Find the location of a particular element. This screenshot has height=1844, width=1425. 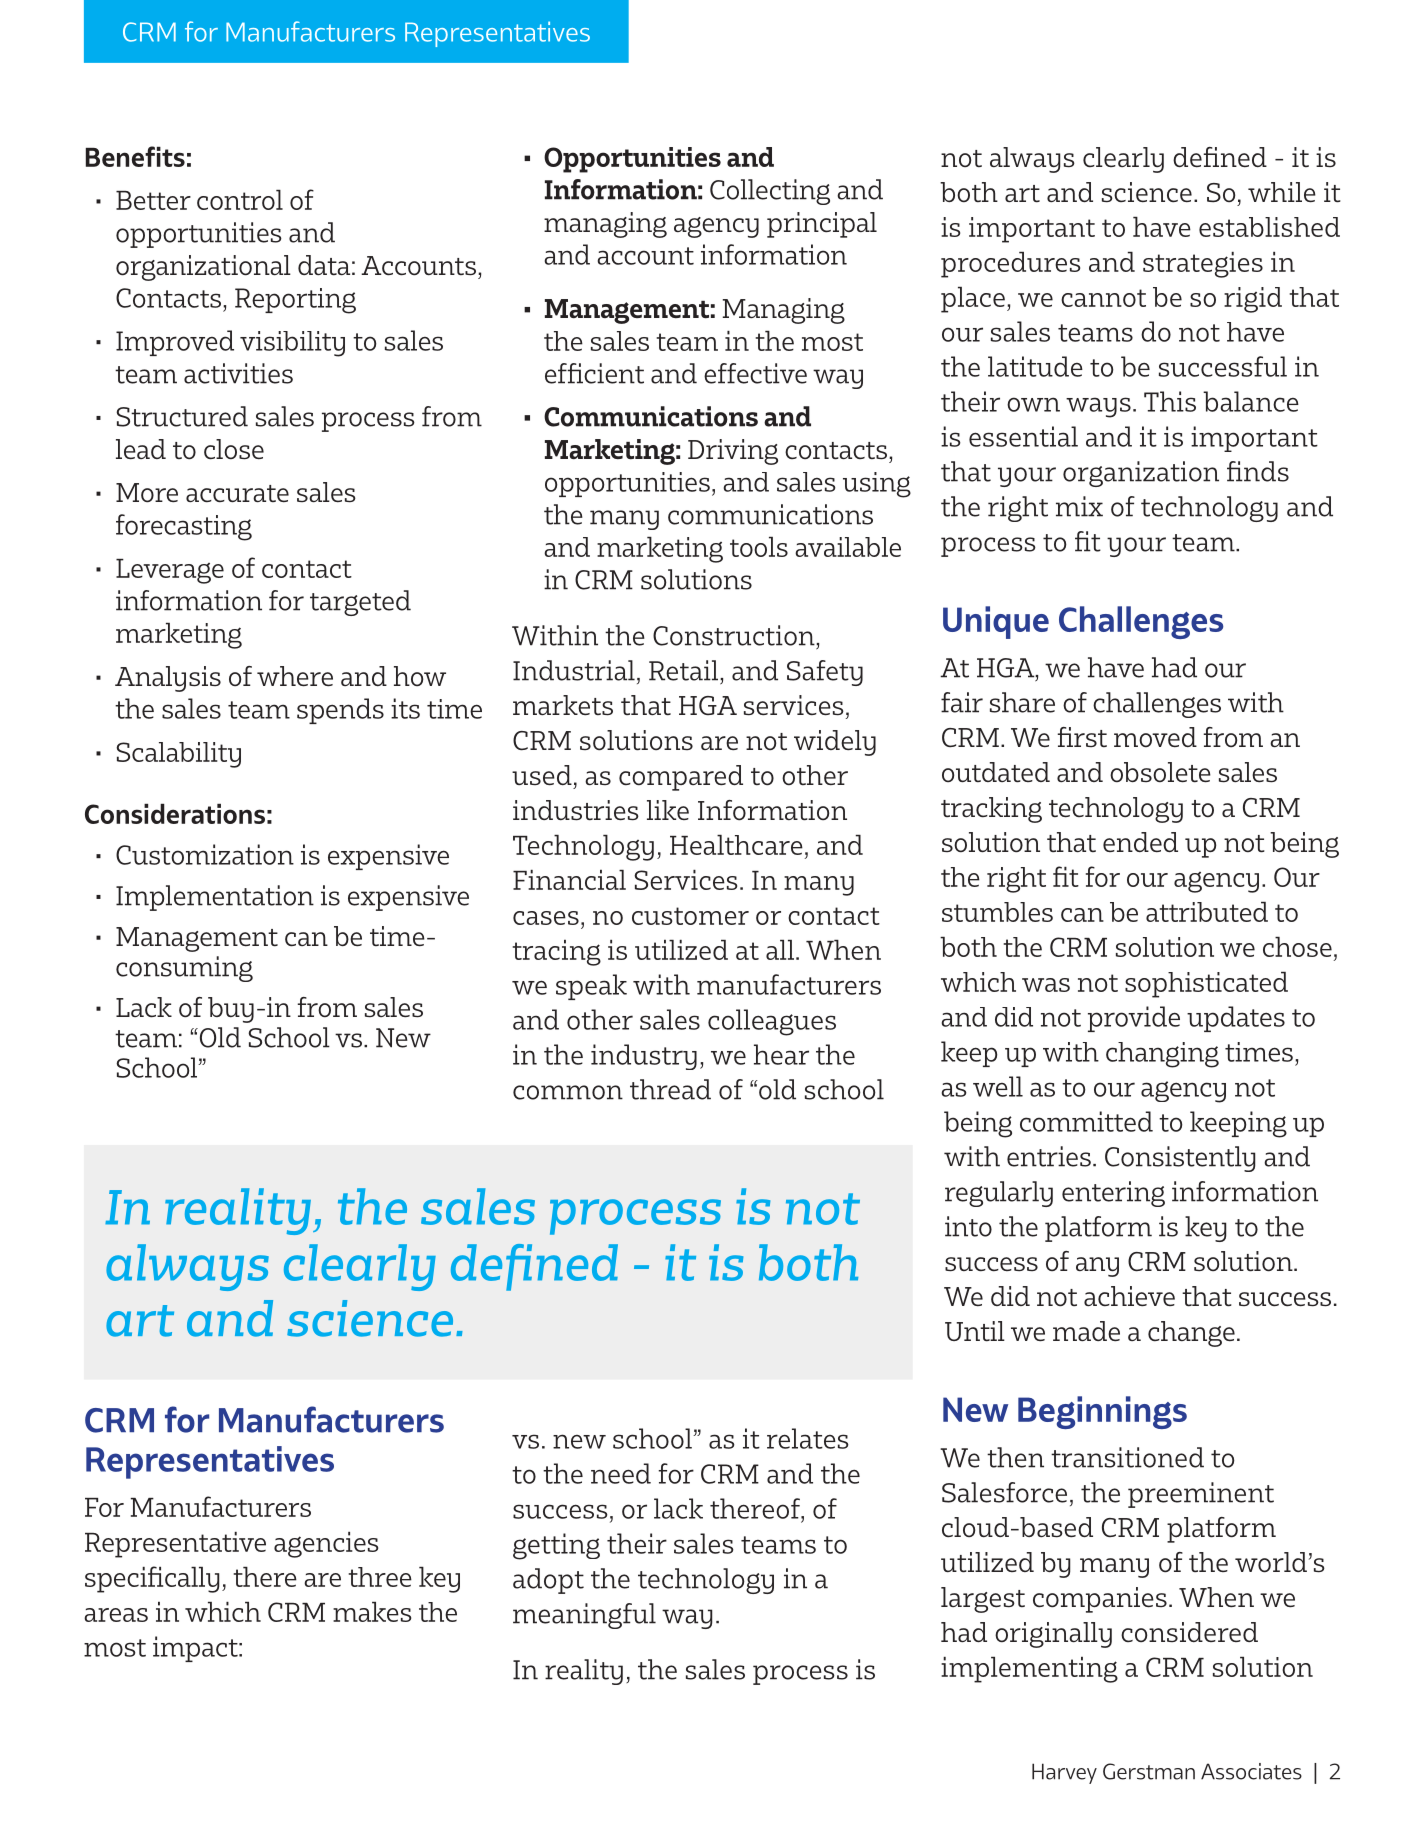

meaningful is located at coordinates (584, 1616).
